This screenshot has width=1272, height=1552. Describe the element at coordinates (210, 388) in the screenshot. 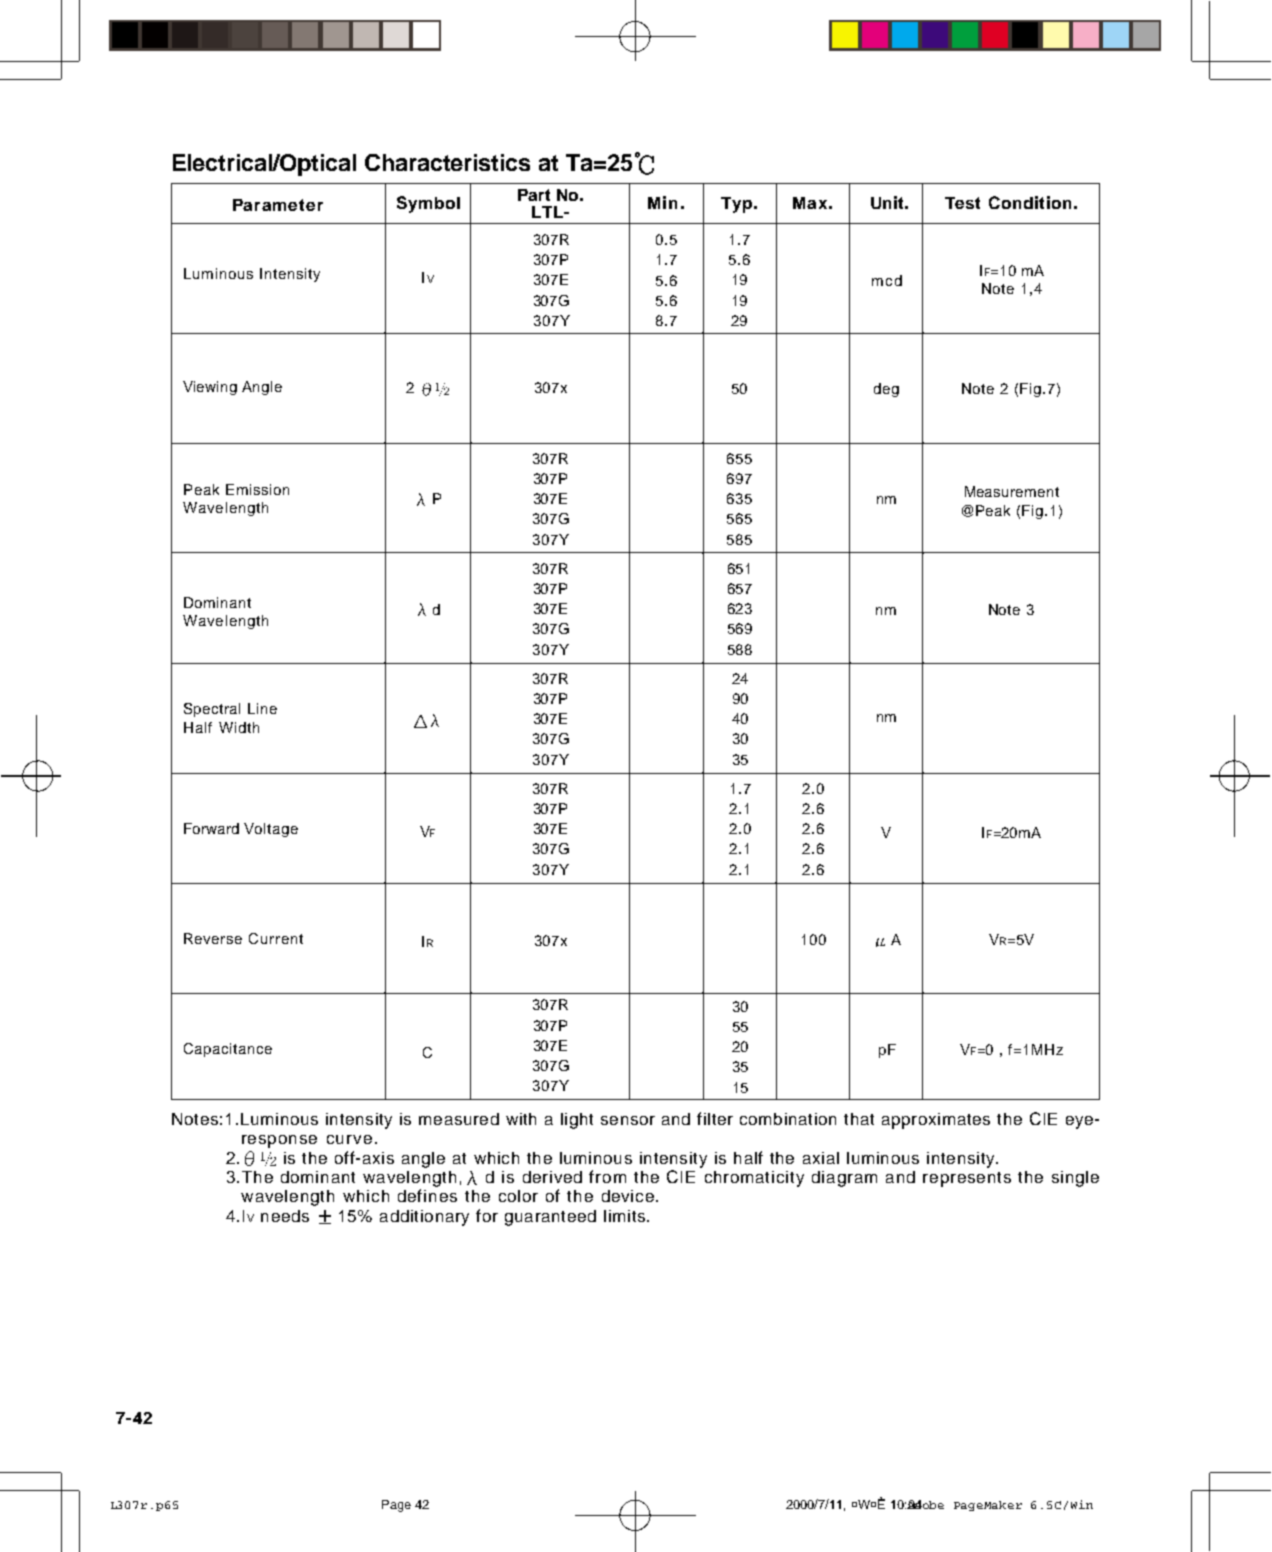

I see `Viewing` at that location.
